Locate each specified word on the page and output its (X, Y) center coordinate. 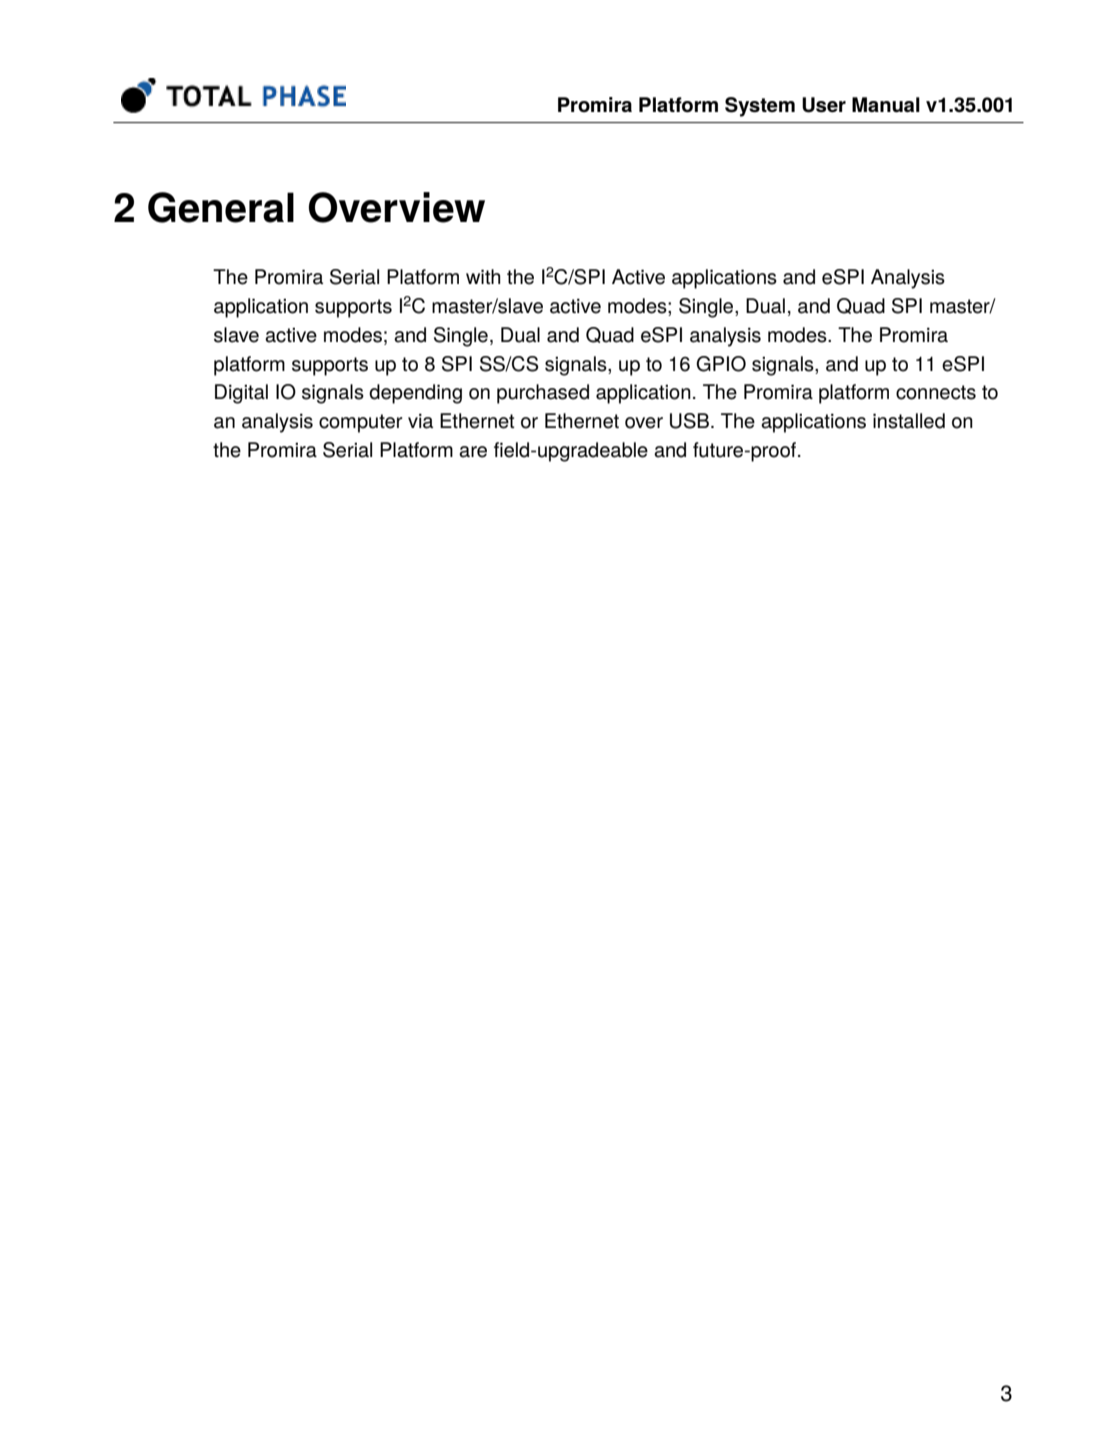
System (760, 107)
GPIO (721, 364)
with (483, 276)
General (221, 207)
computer (361, 423)
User (824, 105)
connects (936, 392)
